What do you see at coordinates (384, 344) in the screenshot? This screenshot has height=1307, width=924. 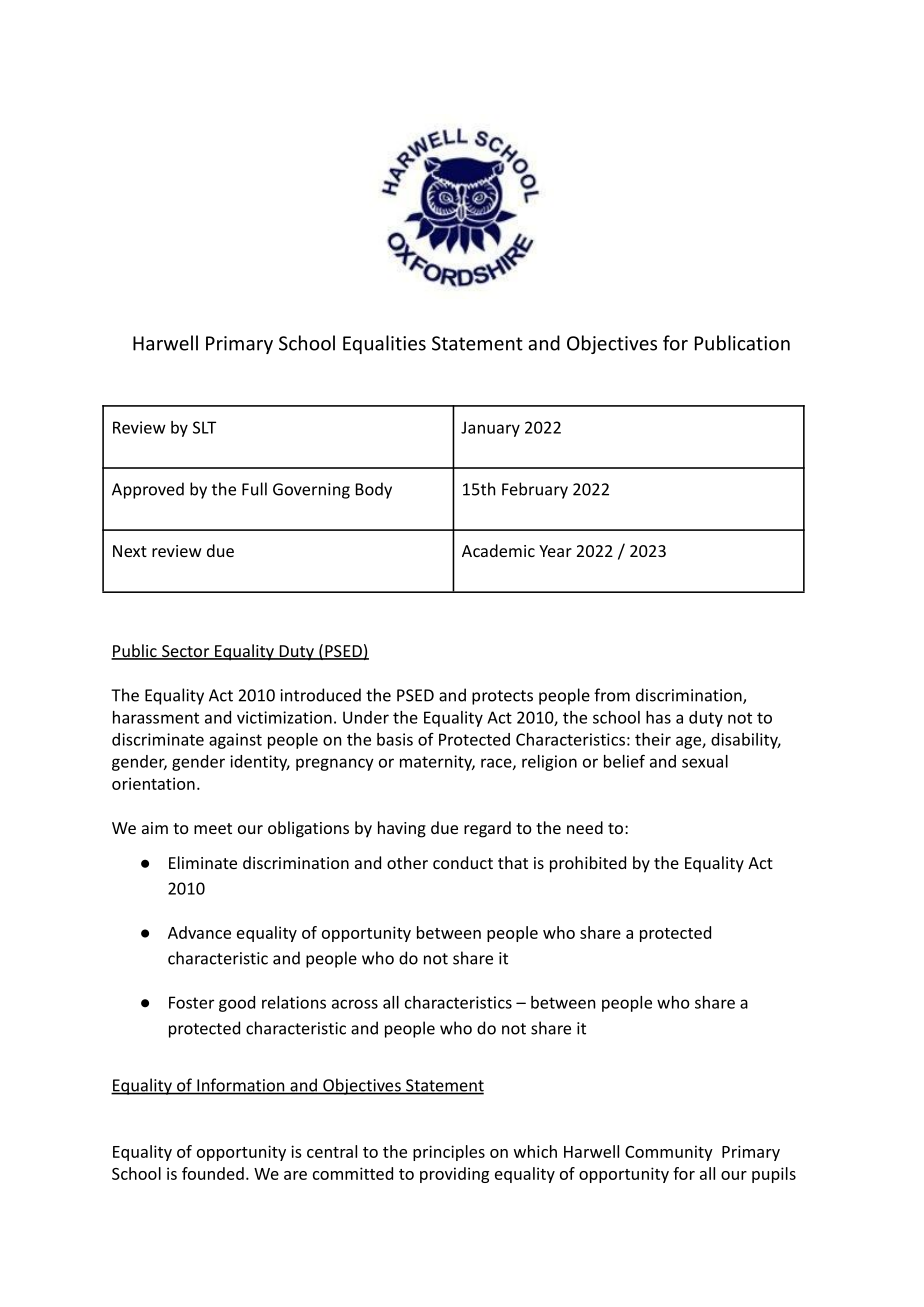 I see `Equalities` at bounding box center [384, 344].
